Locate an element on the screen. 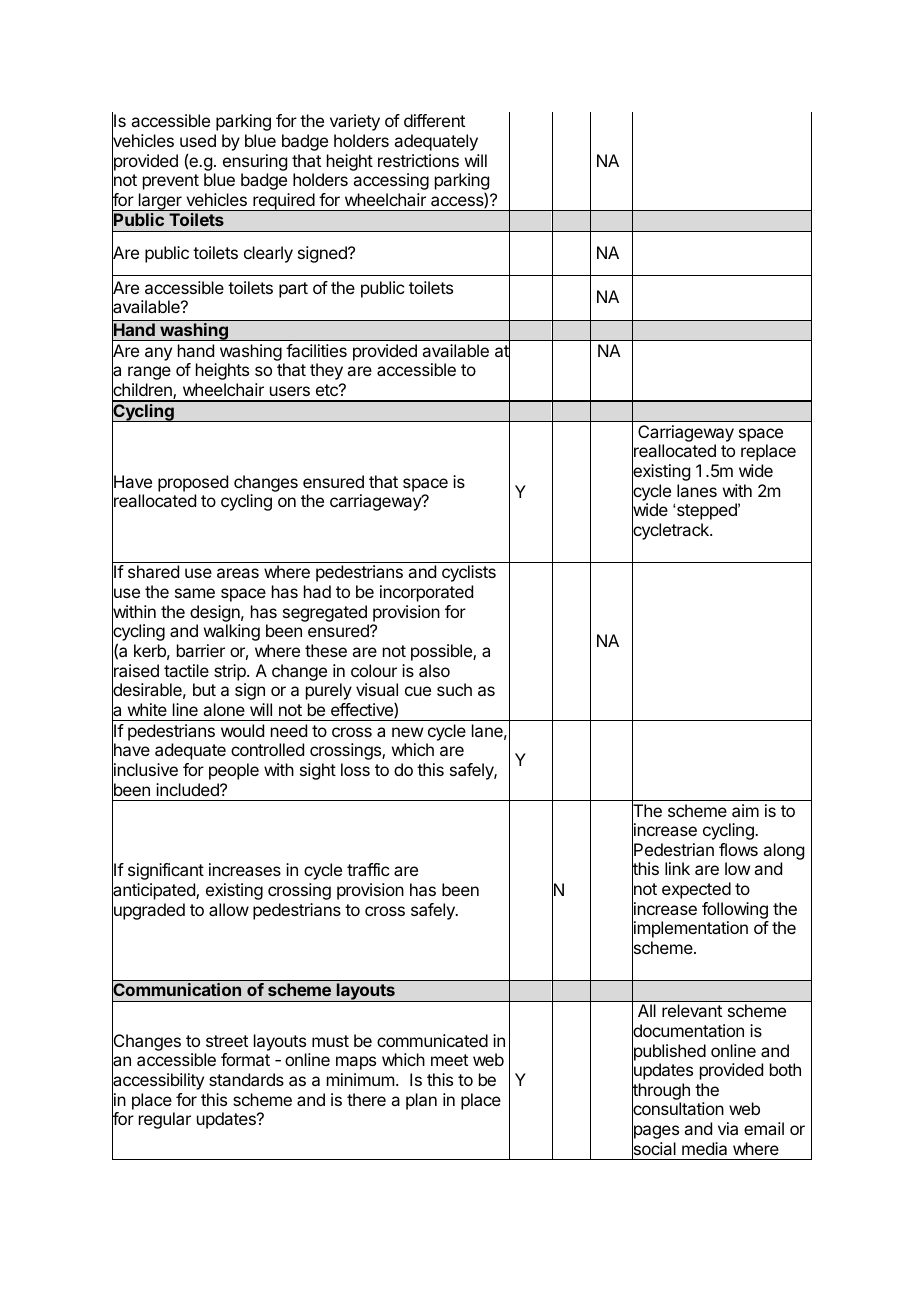 This screenshot has height=1308, width=924. areas is located at coordinates (238, 573).
